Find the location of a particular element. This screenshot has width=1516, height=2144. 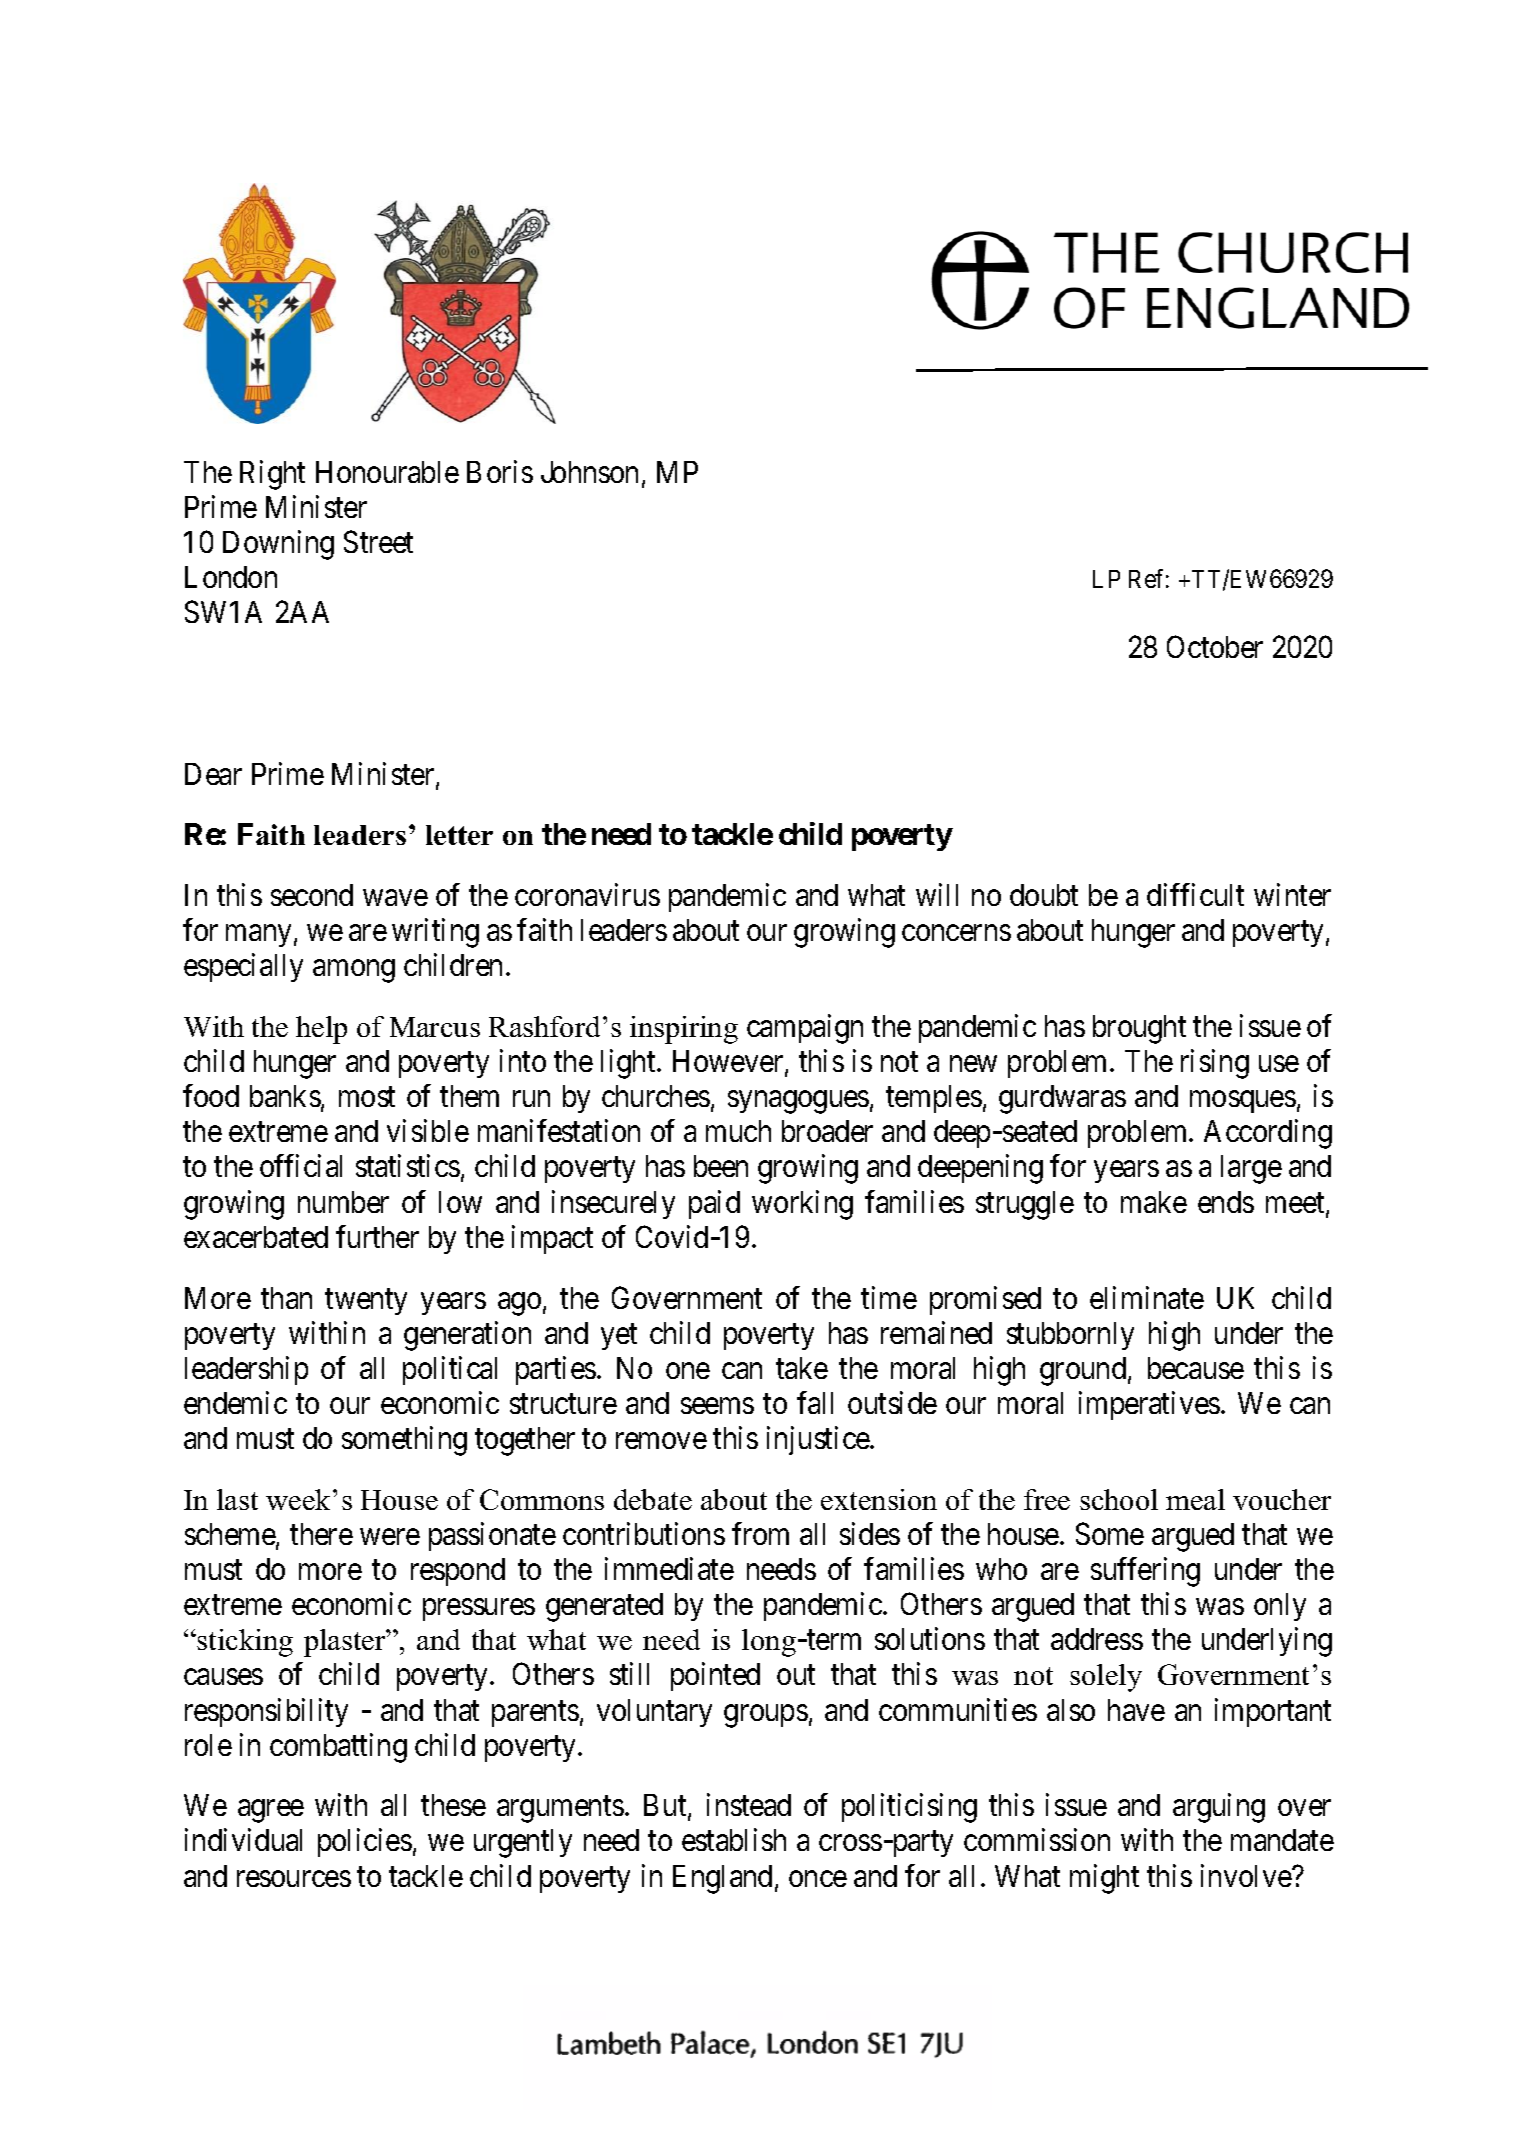

Street is located at coordinates (378, 541).
